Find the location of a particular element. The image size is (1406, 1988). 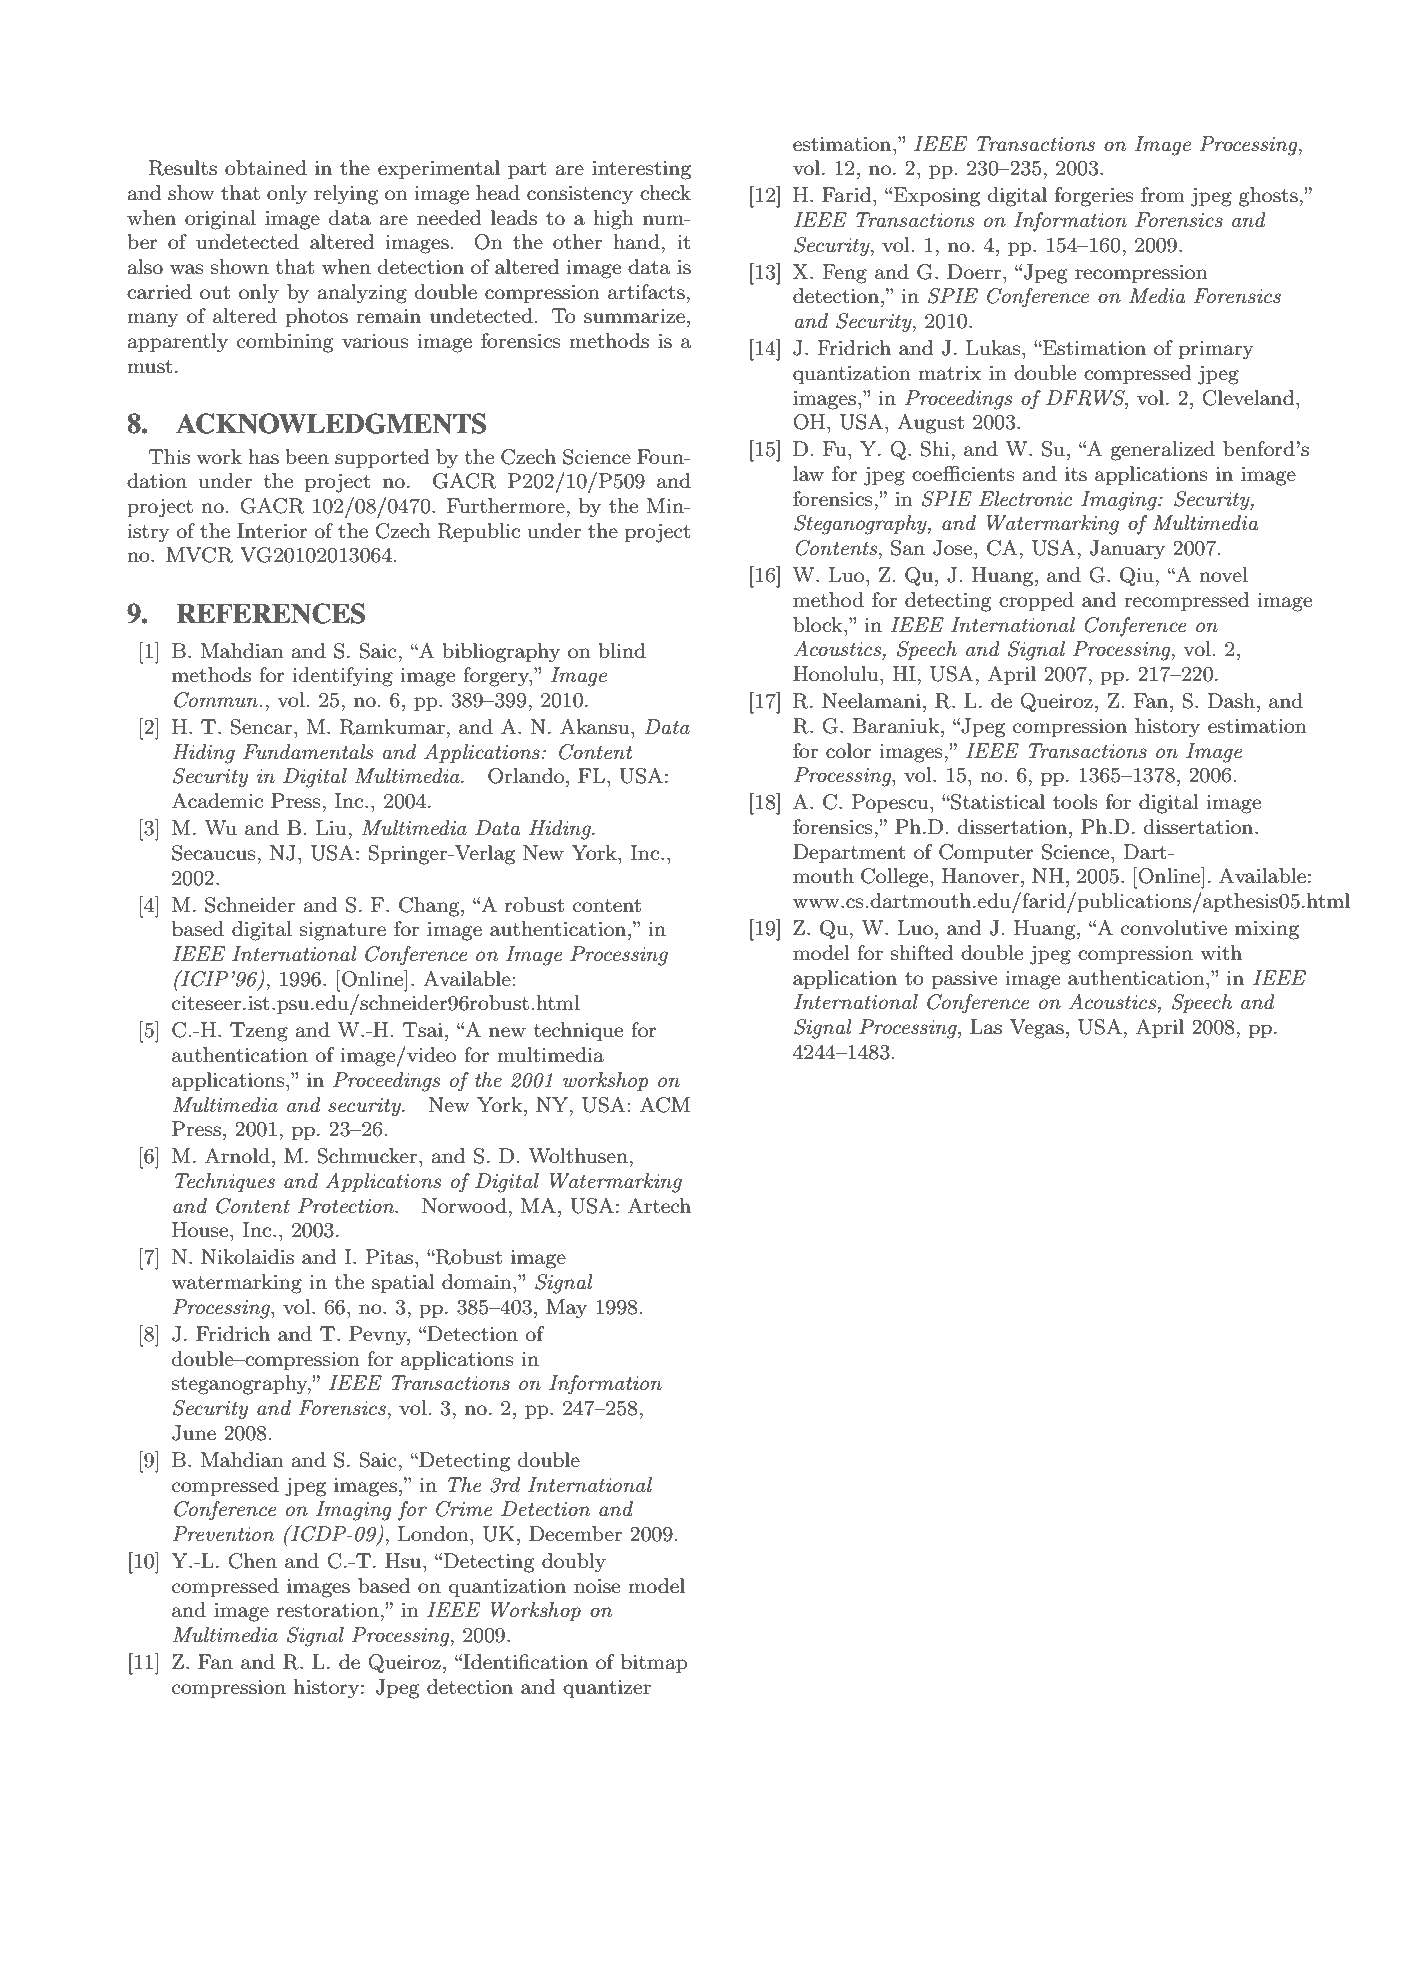

restoration is located at coordinates (328, 1610).
